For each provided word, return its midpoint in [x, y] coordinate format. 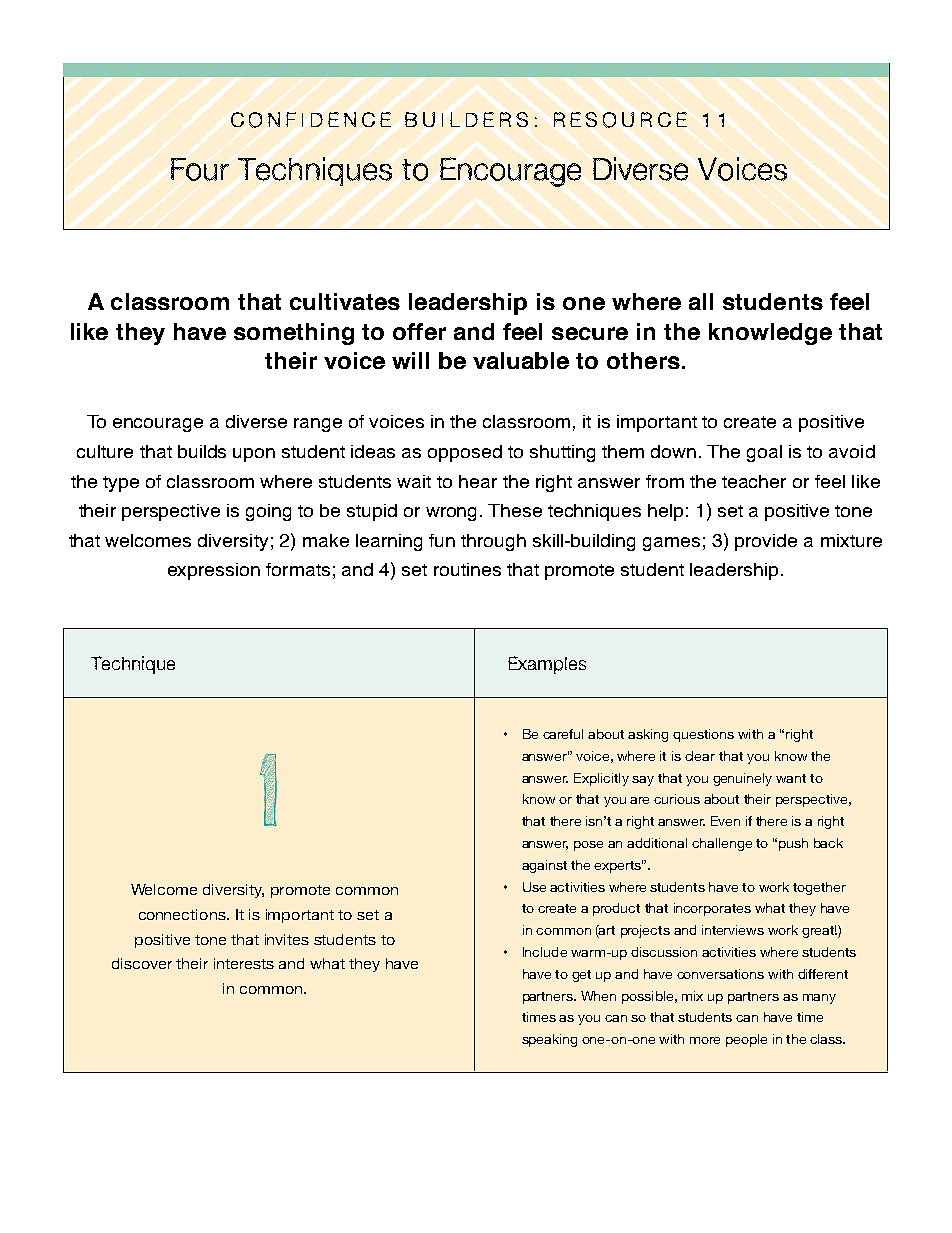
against [544, 866]
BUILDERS [466, 119]
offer [419, 331]
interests [244, 963]
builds [202, 451]
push [793, 844]
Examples [547, 665]
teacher [754, 481]
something [294, 334]
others [643, 360]
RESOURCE [620, 120]
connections [183, 914]
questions [703, 735]
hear [478, 481]
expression [214, 571]
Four [200, 169]
